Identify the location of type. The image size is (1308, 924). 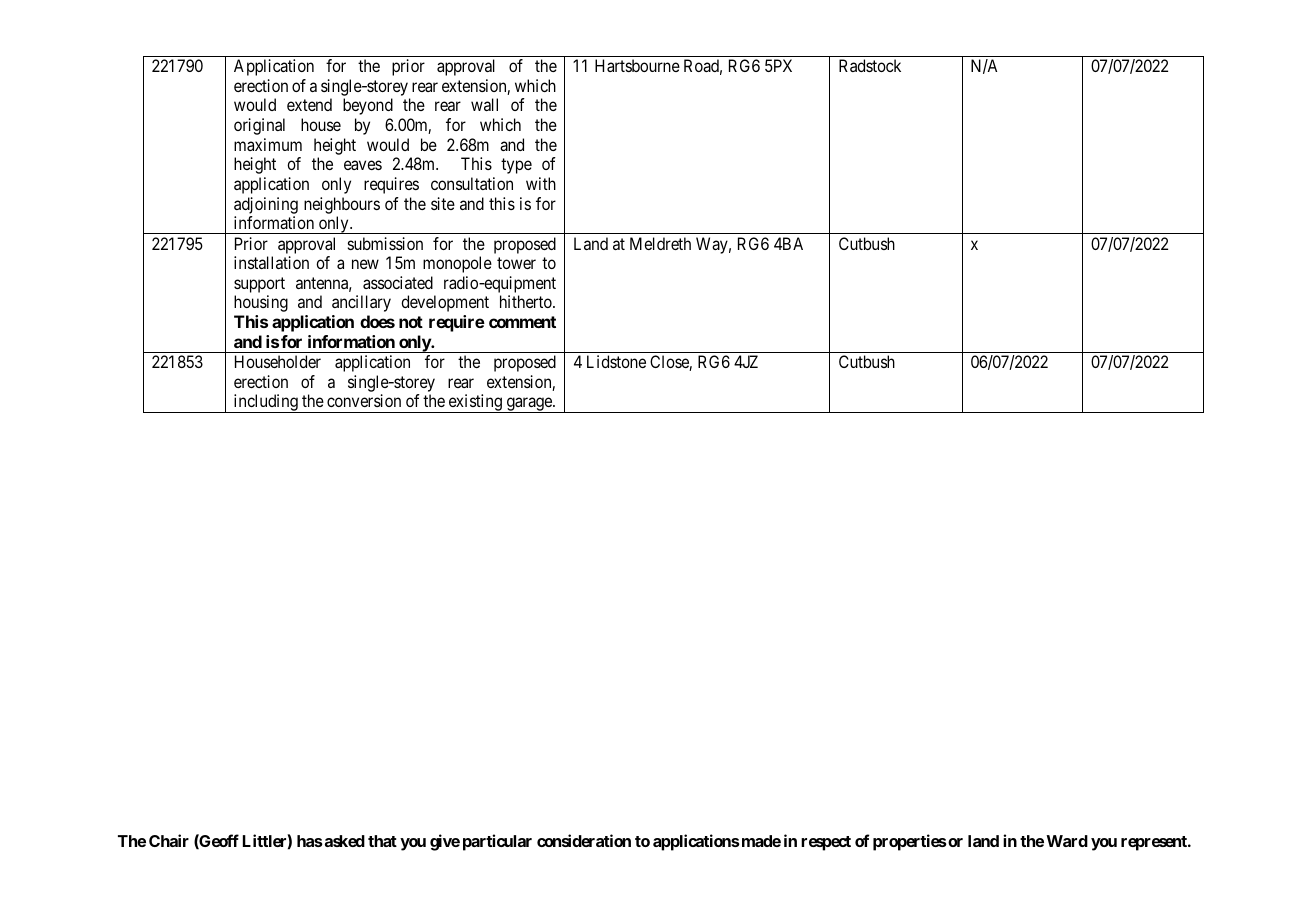
(516, 166).
